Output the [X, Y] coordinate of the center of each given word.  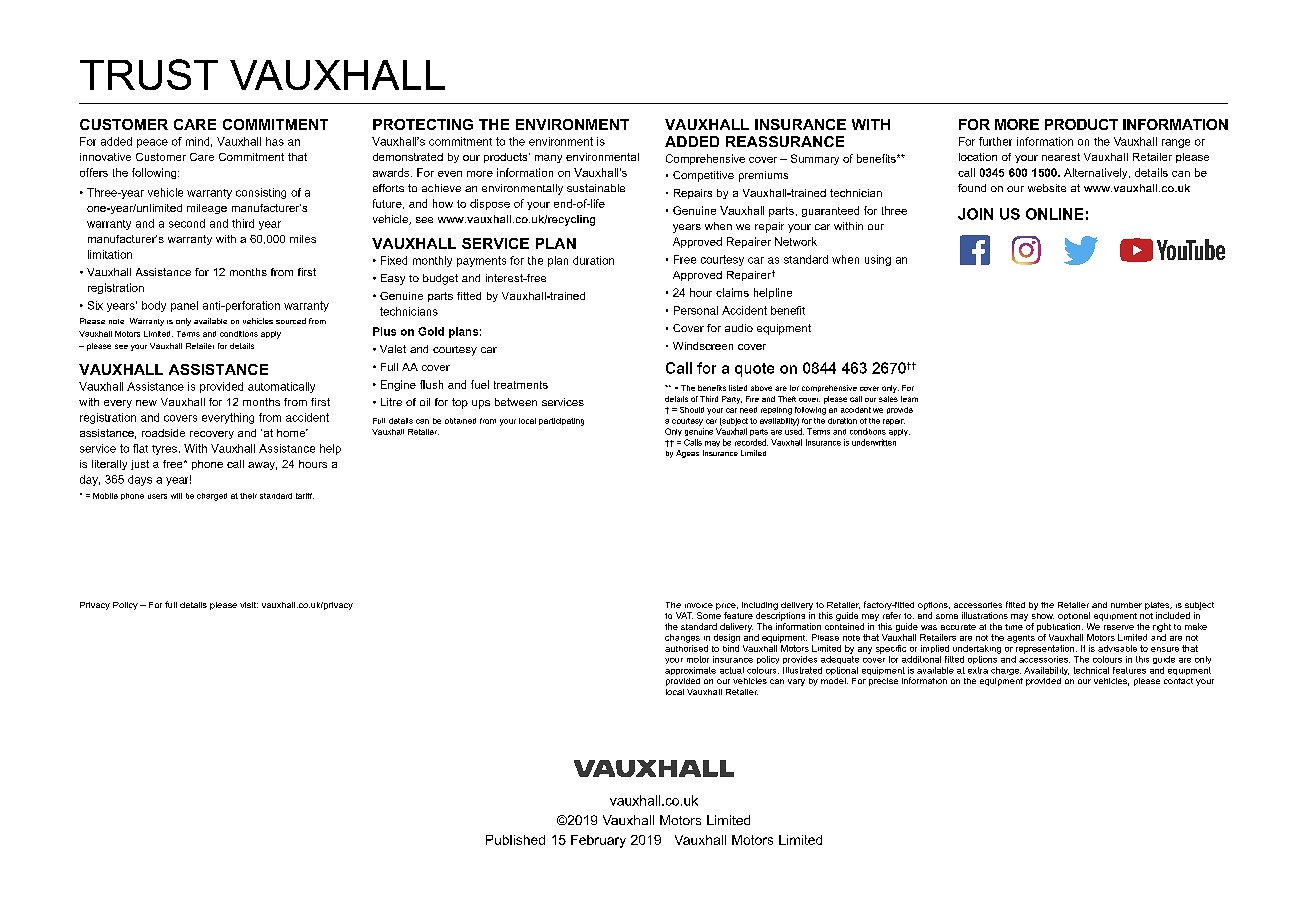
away [262, 466]
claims [732, 292]
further [995, 141]
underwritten [874, 442]
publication [1060, 627]
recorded [751, 442]
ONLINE [1054, 214]
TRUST [149, 74]
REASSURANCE [785, 141]
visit [249, 605]
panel [184, 306]
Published [515, 840]
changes [682, 638]
